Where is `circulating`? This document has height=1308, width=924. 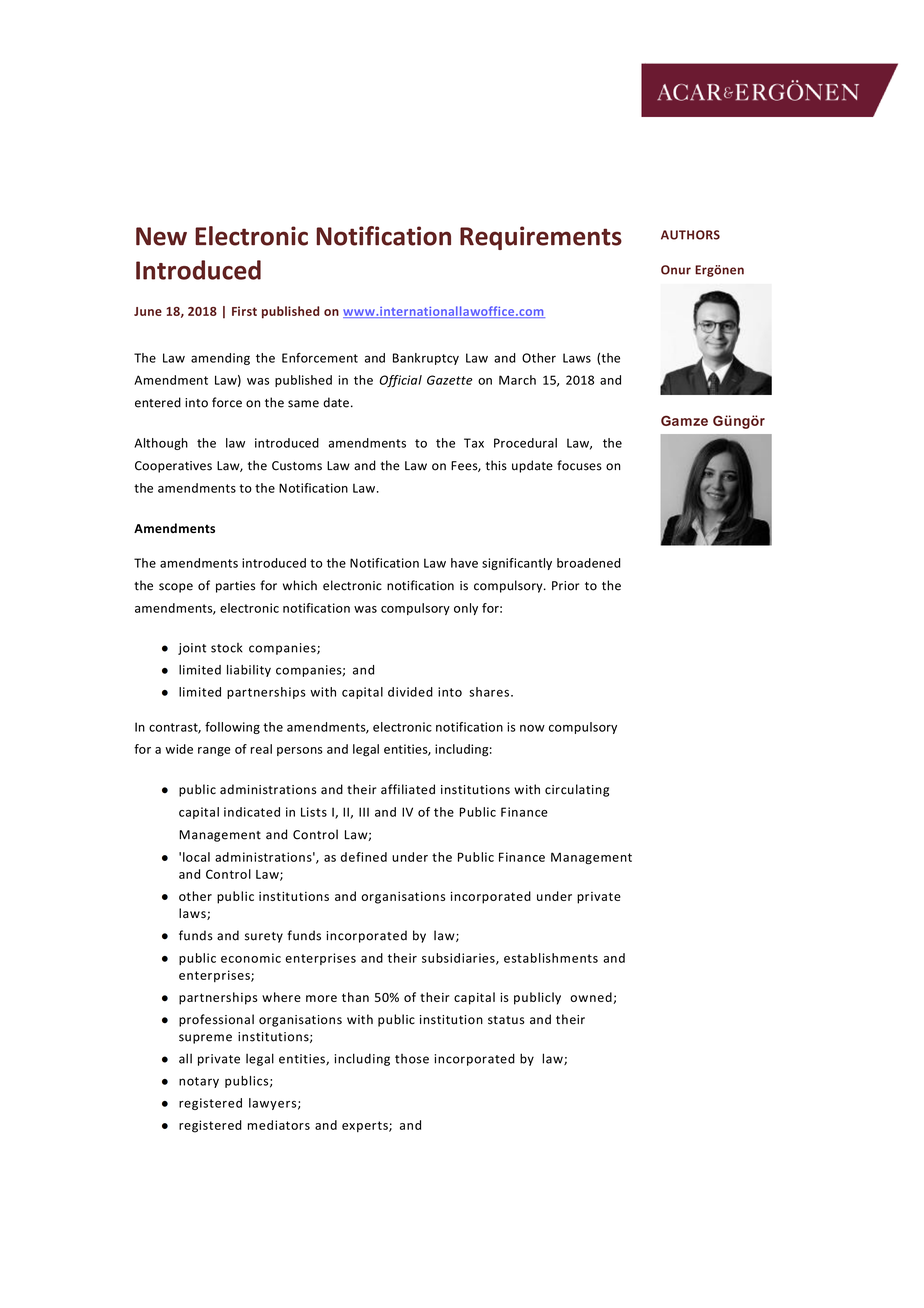
circulating is located at coordinates (577, 790).
